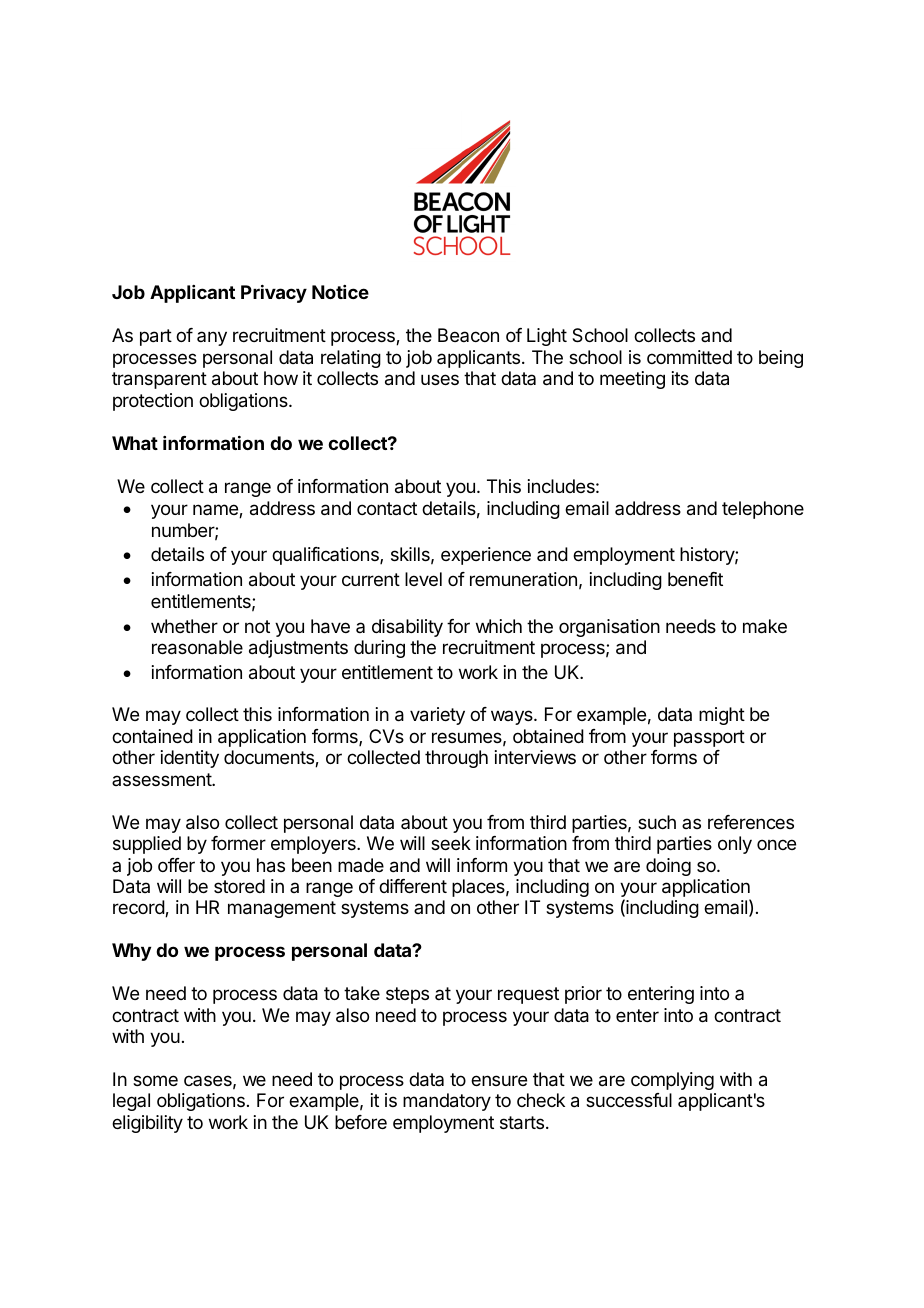  What do you see at coordinates (672, 1081) in the screenshot?
I see `complying` at bounding box center [672, 1081].
